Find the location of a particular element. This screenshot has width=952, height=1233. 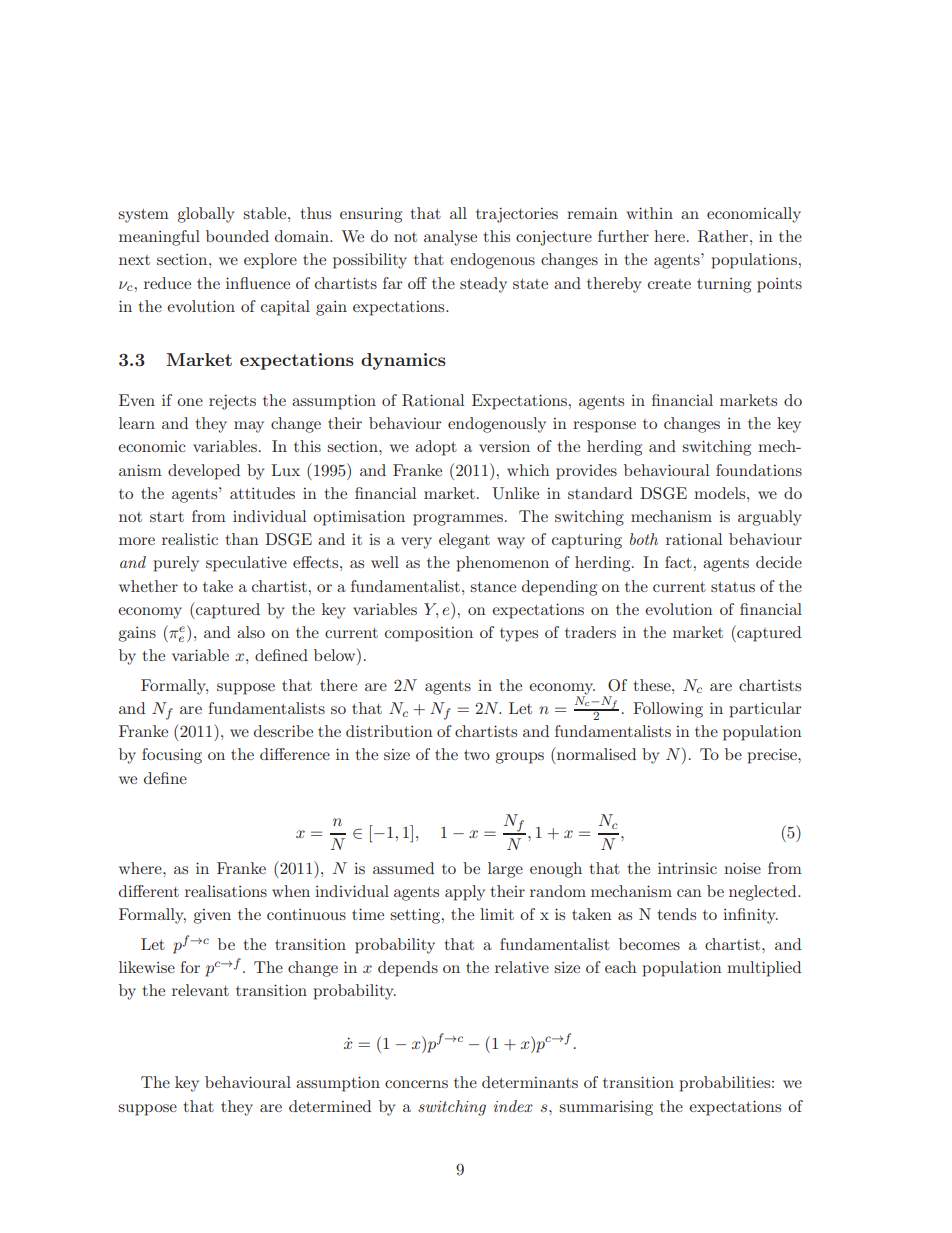

intrinsic is located at coordinates (687, 868).
